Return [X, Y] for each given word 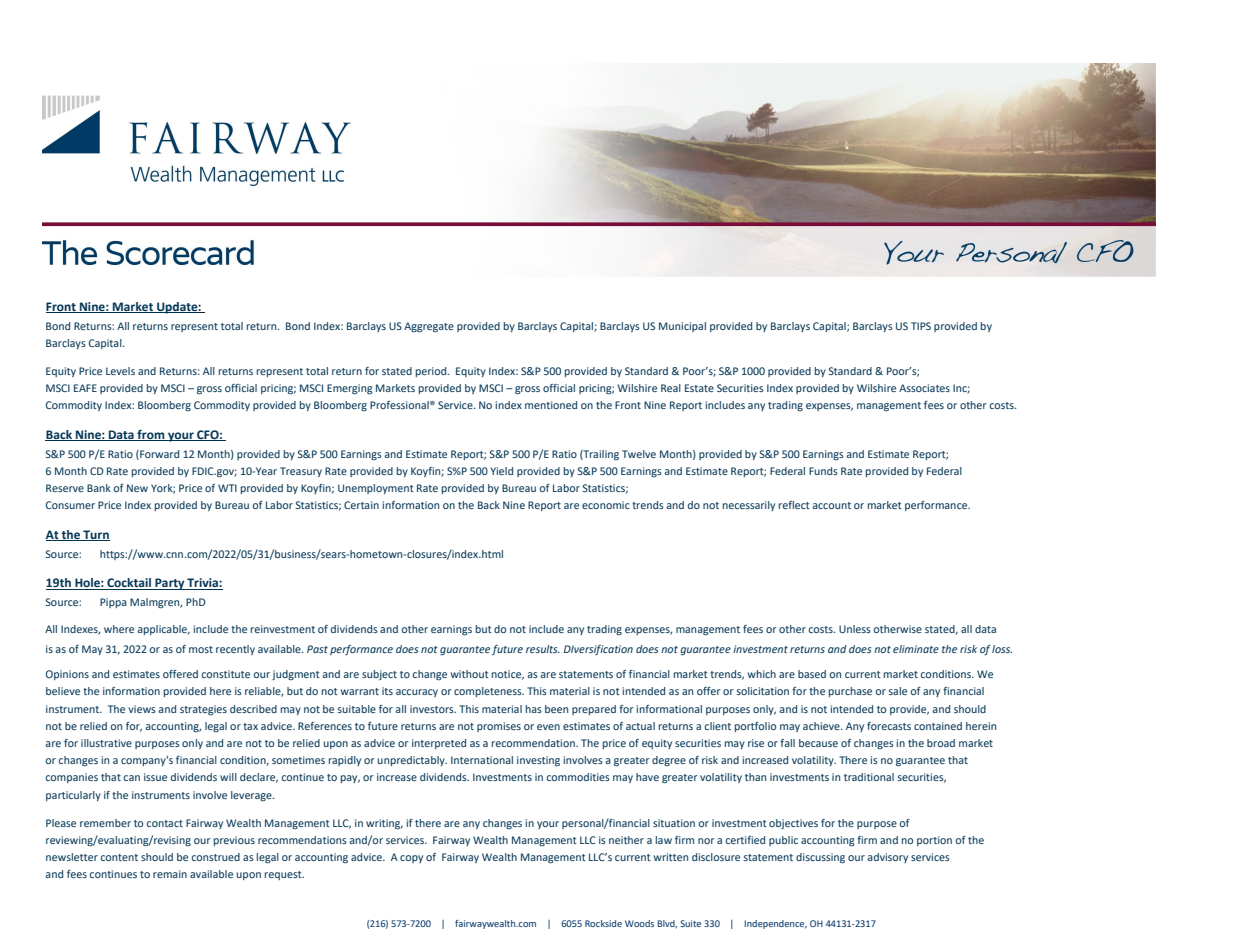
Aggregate [429, 327]
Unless [855, 629]
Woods [639, 923]
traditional [869, 777]
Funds [823, 471]
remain [170, 874]
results [543, 649]
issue [155, 777]
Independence [776, 924]
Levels [120, 371]
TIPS [921, 326]
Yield [501, 471]
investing [538, 761]
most [201, 649]
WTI [227, 488]
